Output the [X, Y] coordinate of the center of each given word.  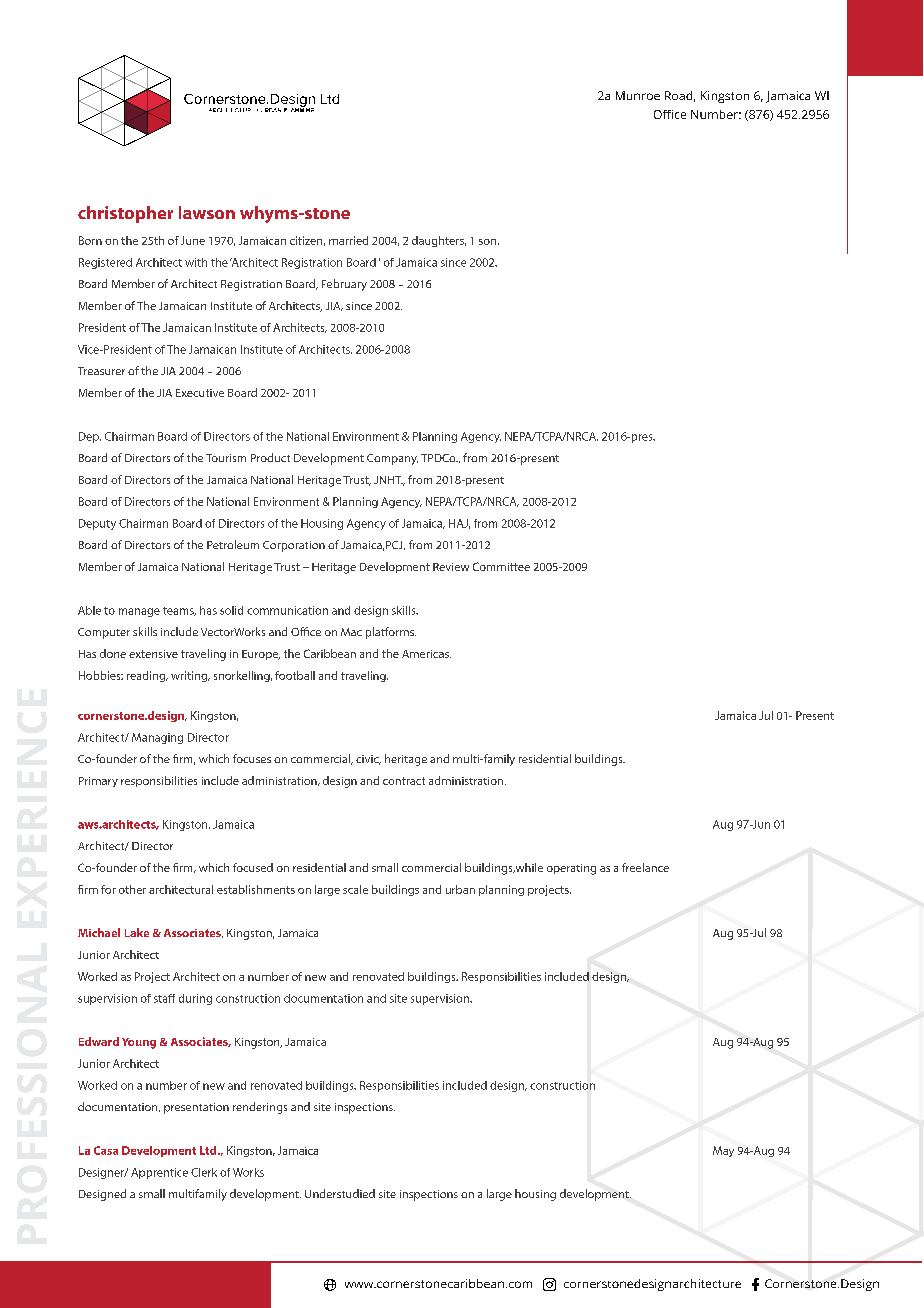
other [132, 889]
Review [451, 567]
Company [392, 459]
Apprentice [159, 1173]
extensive [153, 654]
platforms [391, 633]
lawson [207, 212]
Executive [200, 393]
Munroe [638, 95]
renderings [260, 1108]
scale [355, 889]
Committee [501, 566]
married [348, 240]
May [723, 1151]
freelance [645, 867]
